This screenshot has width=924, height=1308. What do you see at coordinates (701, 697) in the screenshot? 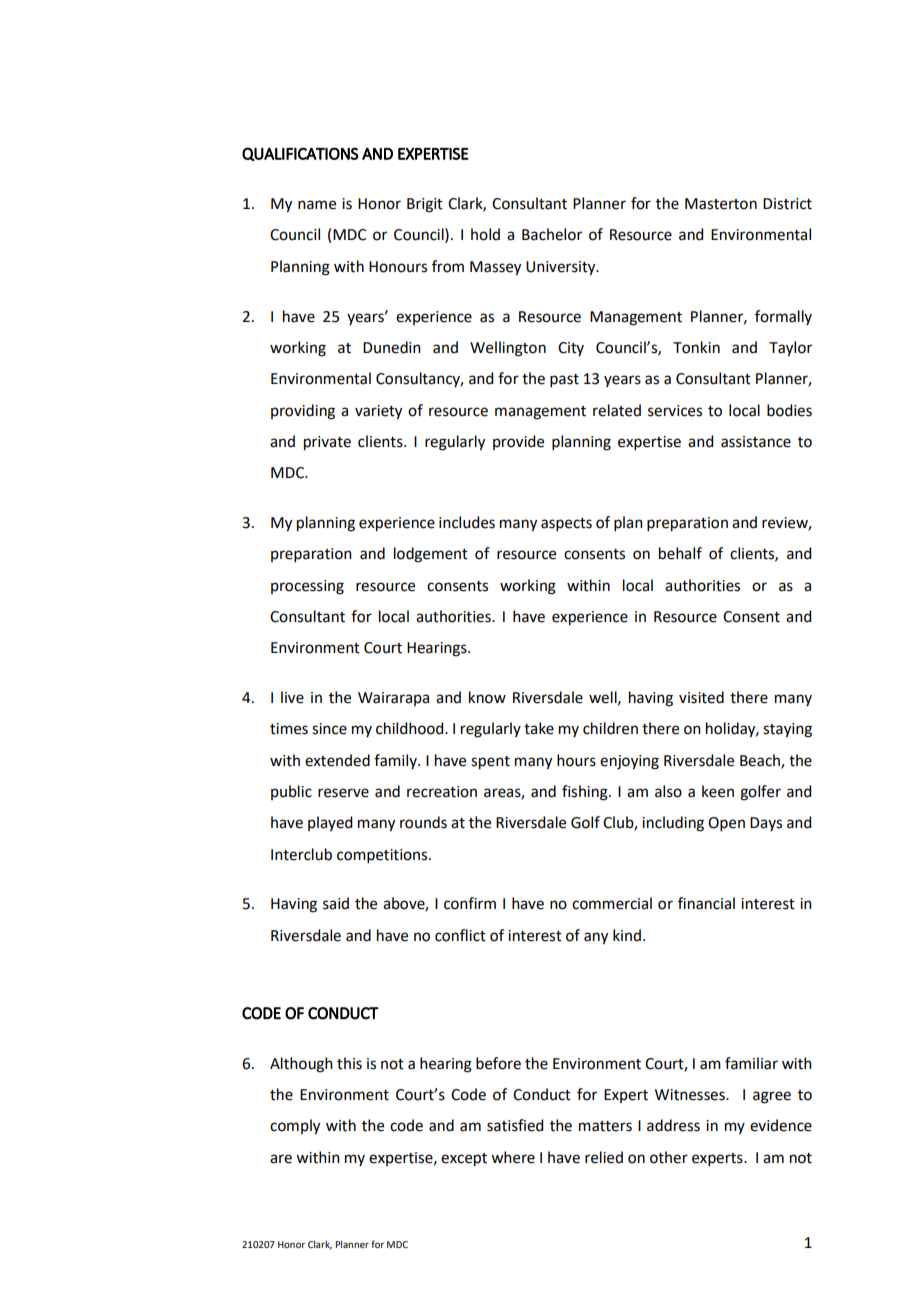
I see `visited` at bounding box center [701, 697].
